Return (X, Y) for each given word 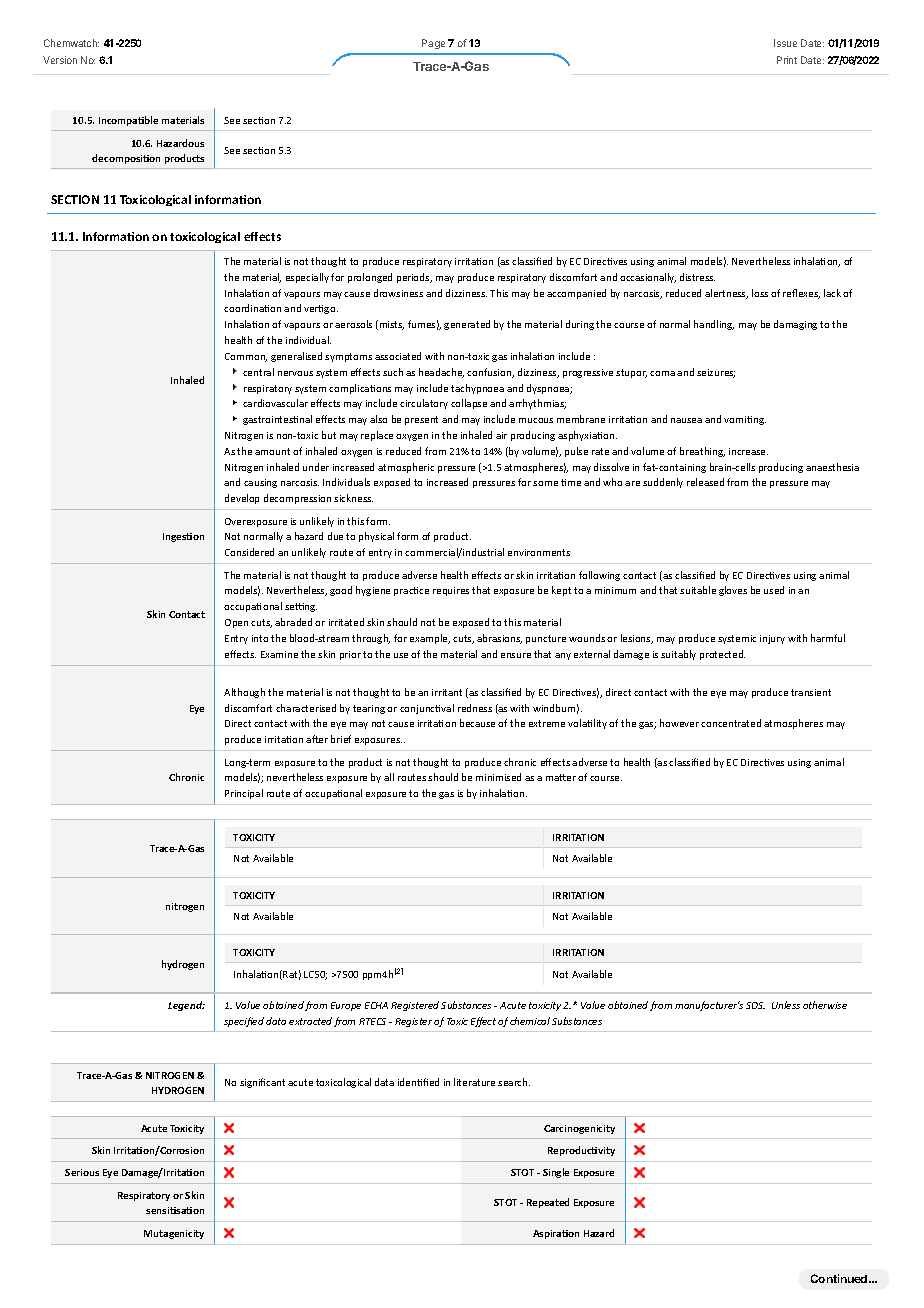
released (705, 482)
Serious (82, 1172)
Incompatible (128, 121)
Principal (244, 794)
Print (787, 60)
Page (433, 44)
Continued (840, 1278)
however (679, 723)
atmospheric (406, 468)
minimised (498, 777)
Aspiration (556, 1234)
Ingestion (183, 537)
